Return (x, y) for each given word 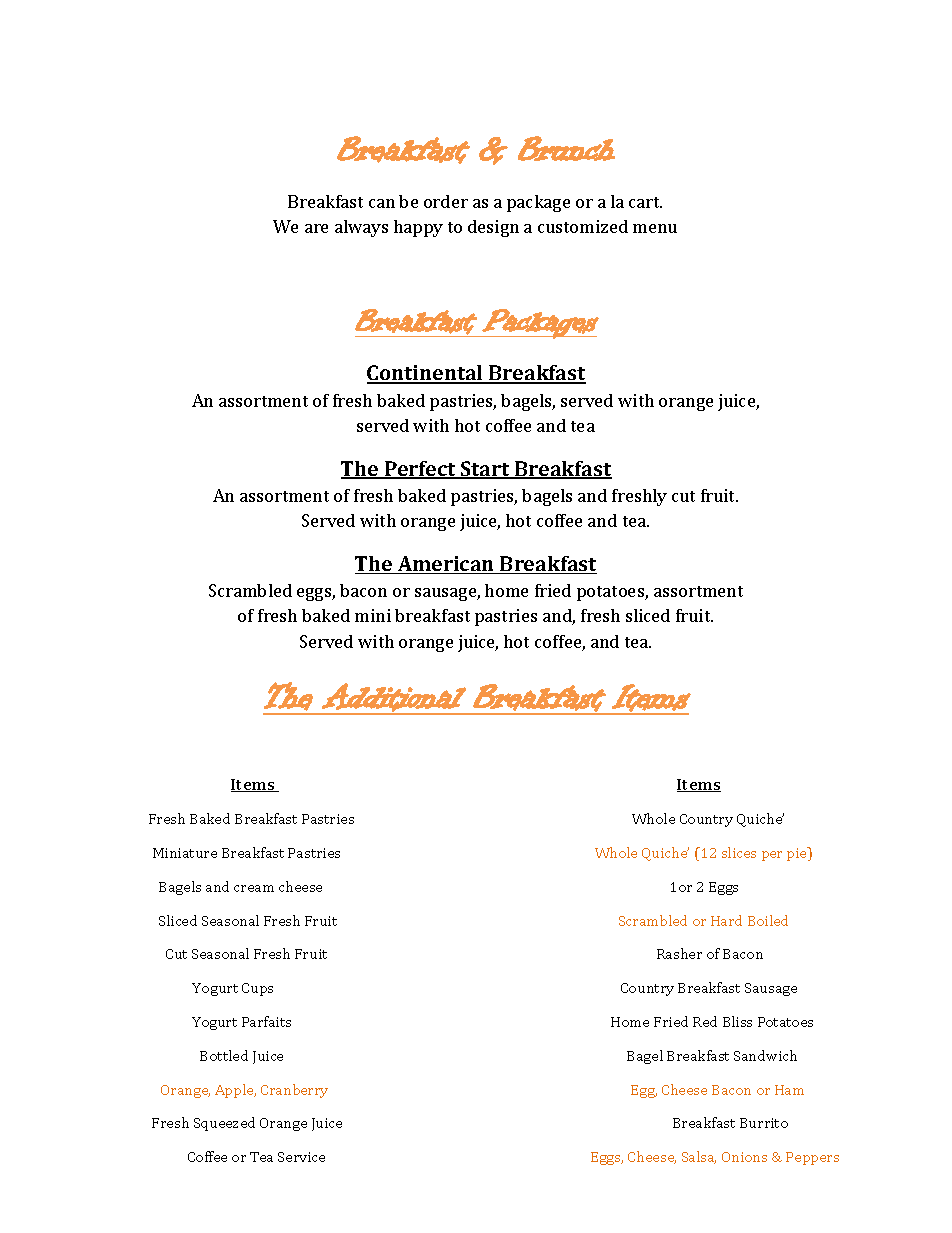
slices (739, 852)
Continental (426, 374)
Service (301, 1157)
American (446, 565)
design (493, 228)
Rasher (679, 953)
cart (645, 202)
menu (655, 228)
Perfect (420, 470)
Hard (726, 920)
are (316, 228)
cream (254, 888)
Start (485, 470)
